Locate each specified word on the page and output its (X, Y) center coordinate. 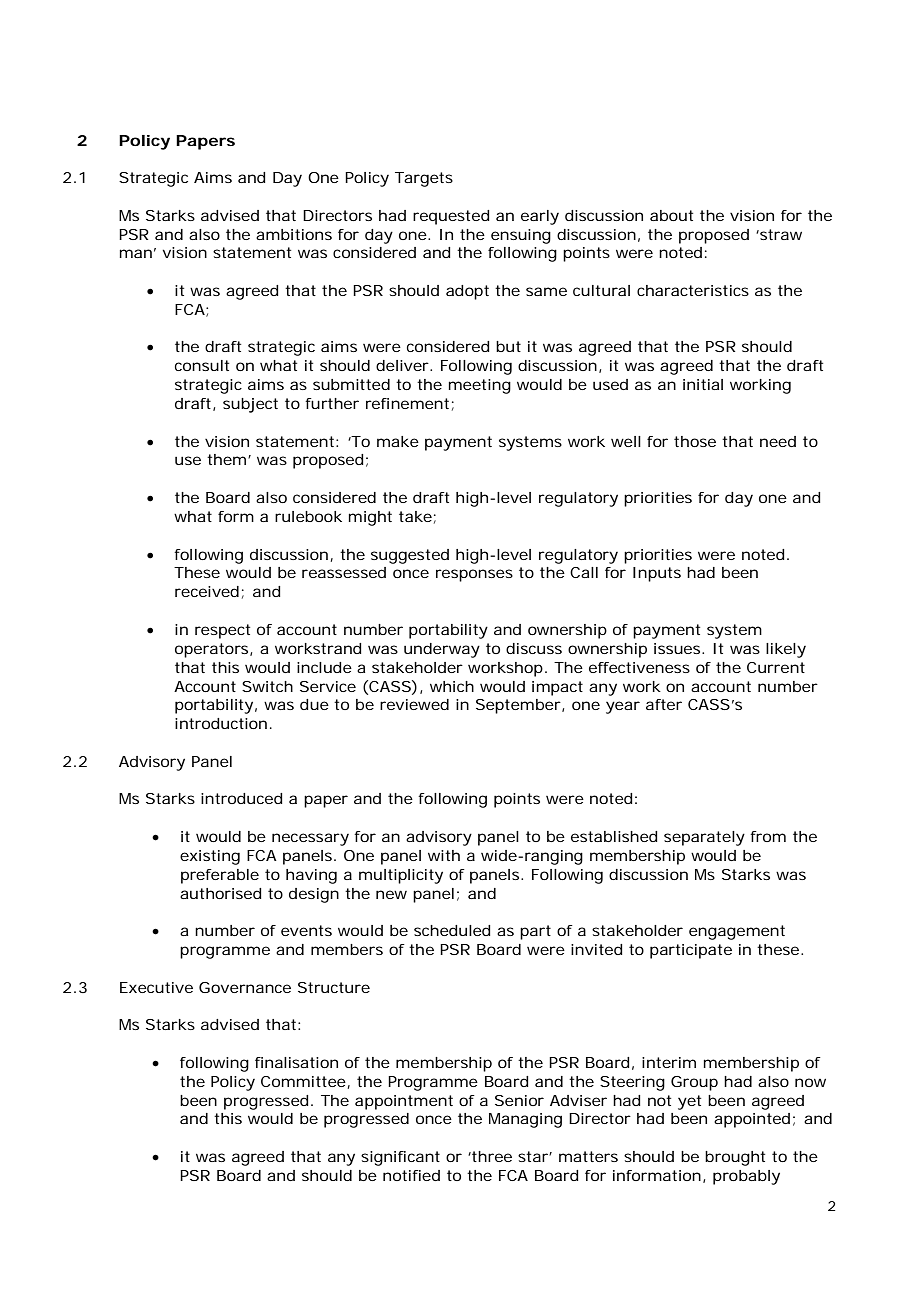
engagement (737, 932)
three (491, 1156)
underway (442, 650)
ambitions (294, 234)
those (695, 441)
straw (780, 234)
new (391, 894)
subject (250, 405)
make (398, 441)
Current (776, 667)
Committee (303, 1081)
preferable (220, 876)
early (540, 217)
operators (211, 650)
